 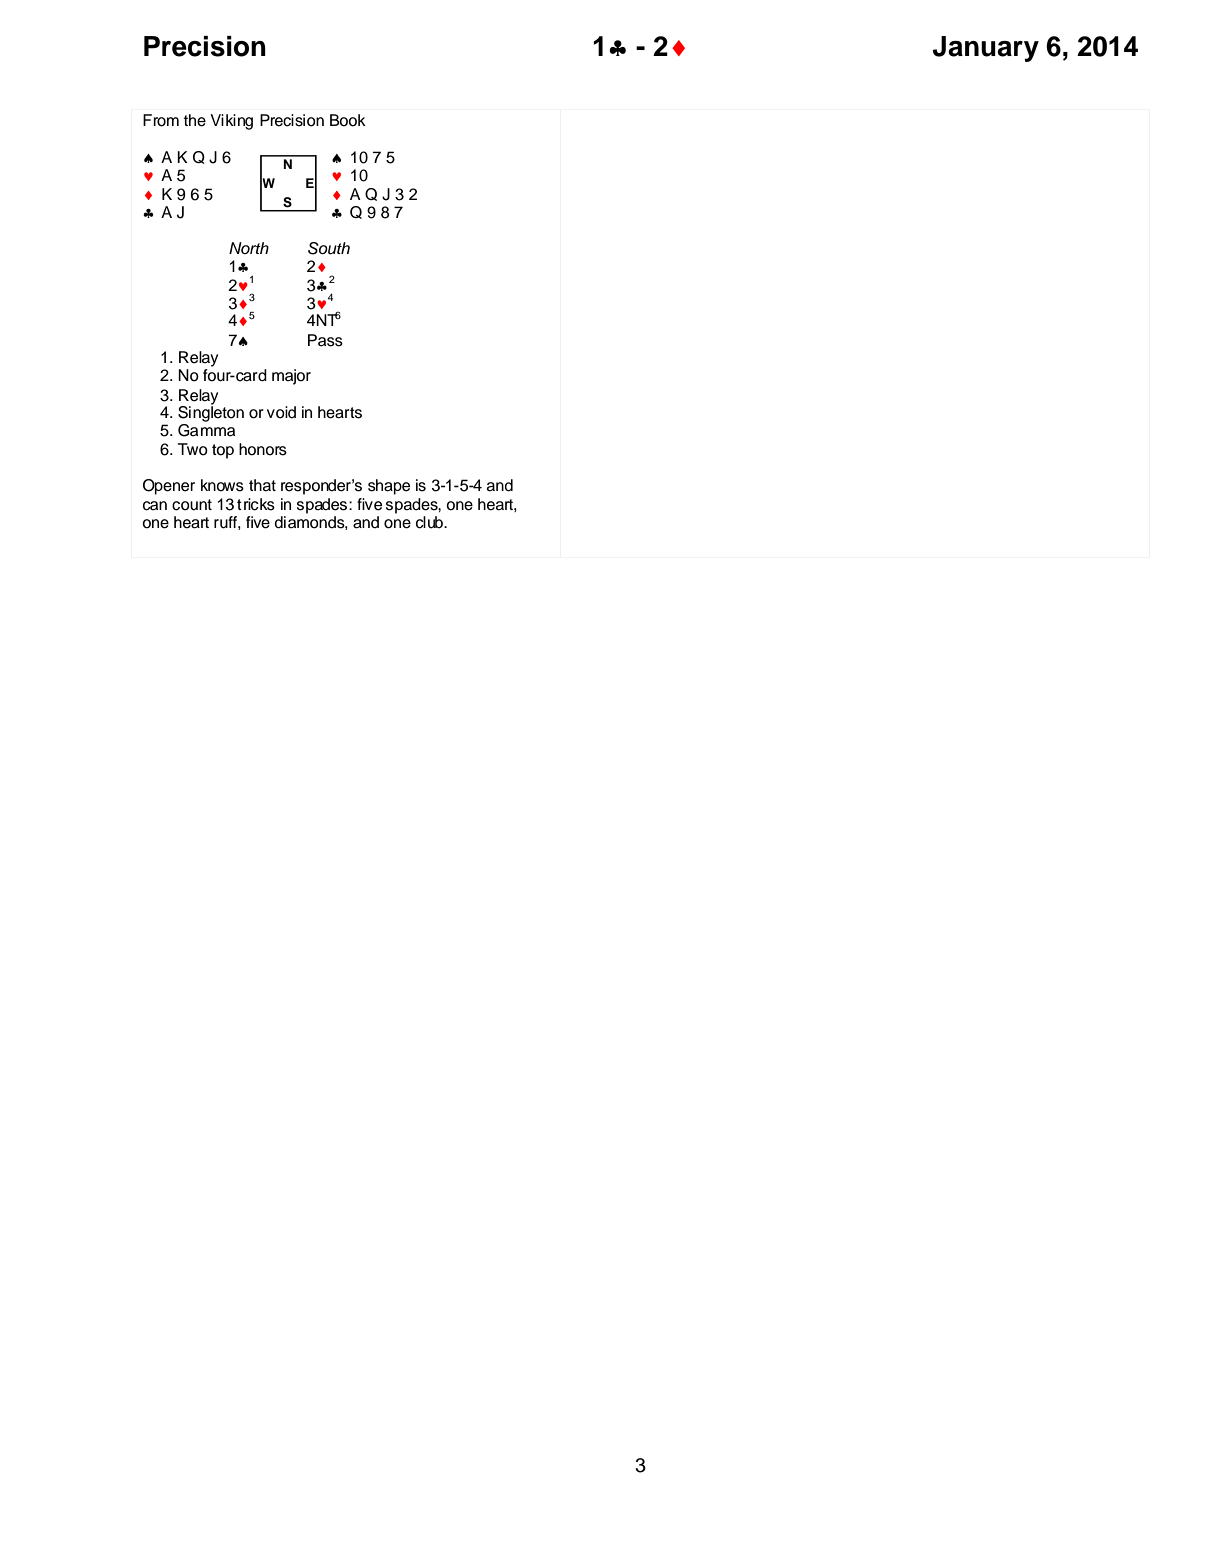 What do you see at coordinates (325, 340) in the screenshot?
I see `Pass` at bounding box center [325, 340].
